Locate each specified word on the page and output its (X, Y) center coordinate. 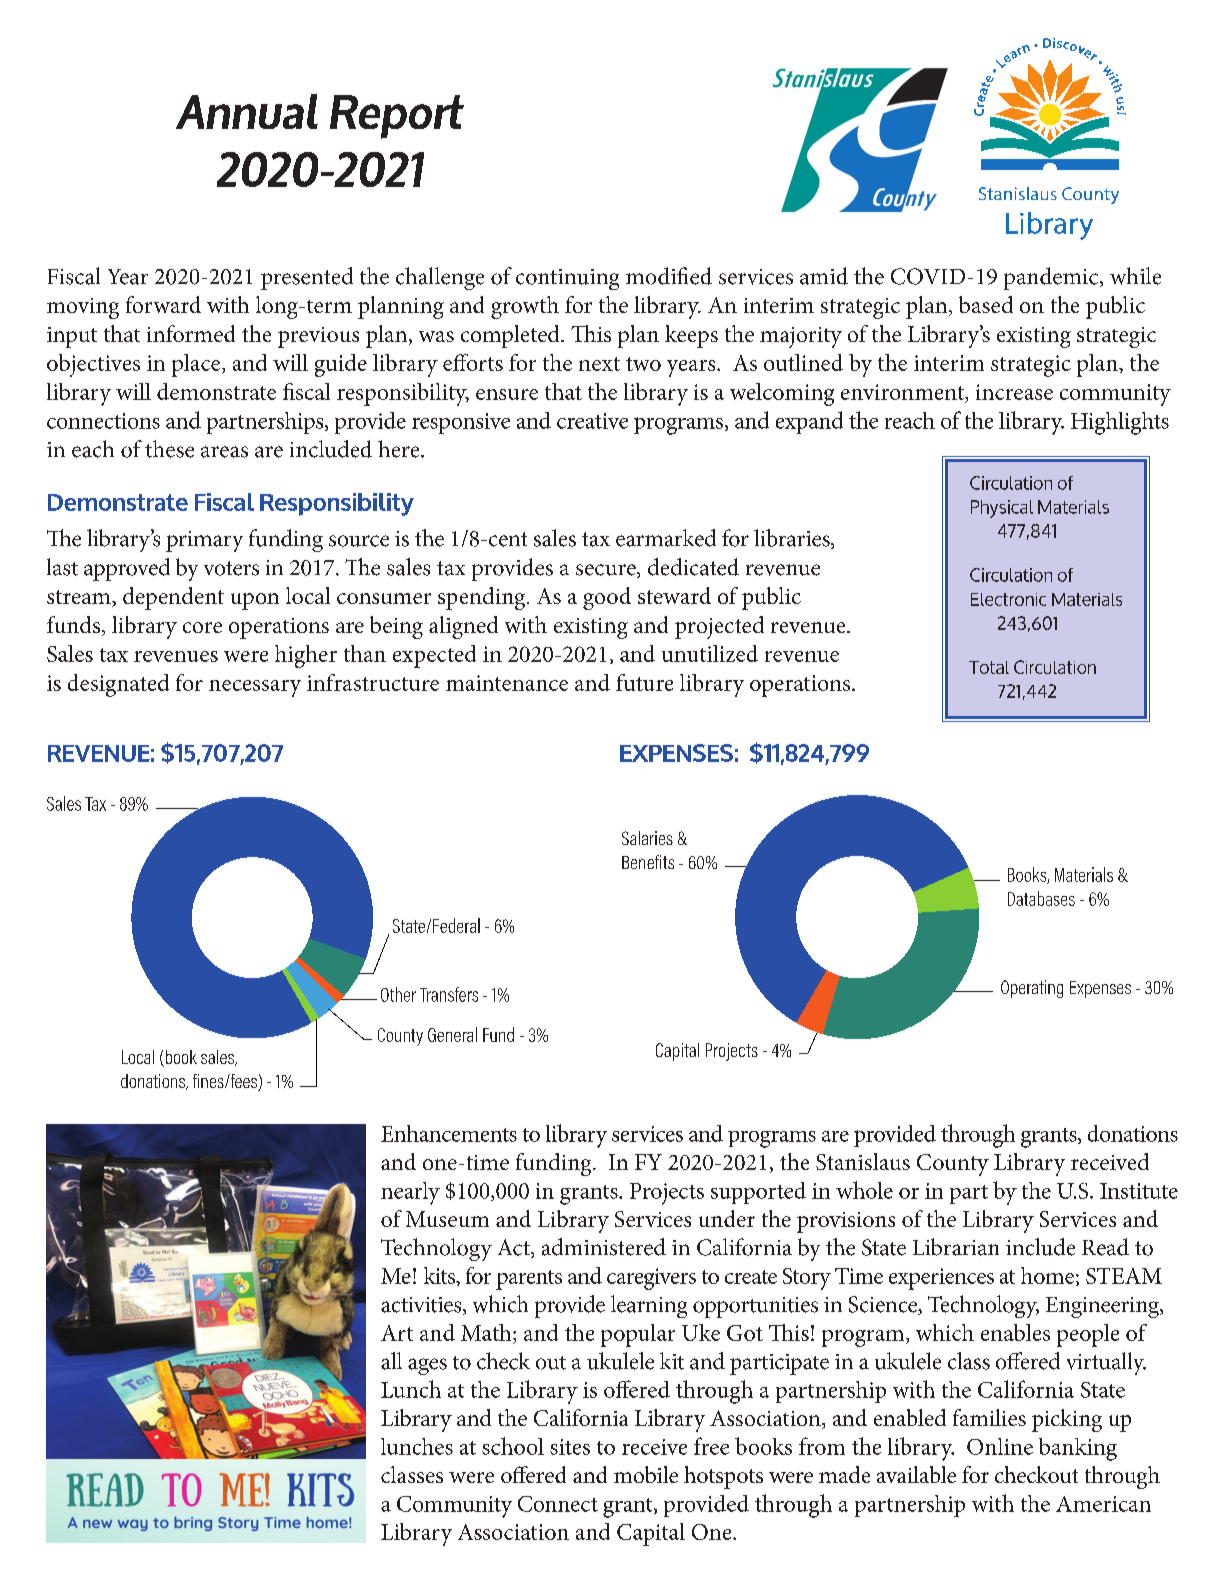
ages (427, 1366)
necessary (255, 688)
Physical (1002, 509)
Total (989, 667)
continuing (567, 279)
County (953, 1165)
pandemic (1052, 278)
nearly (410, 1193)
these (169, 449)
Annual (247, 111)
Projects (667, 1194)
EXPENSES (676, 753)
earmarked (666, 538)
